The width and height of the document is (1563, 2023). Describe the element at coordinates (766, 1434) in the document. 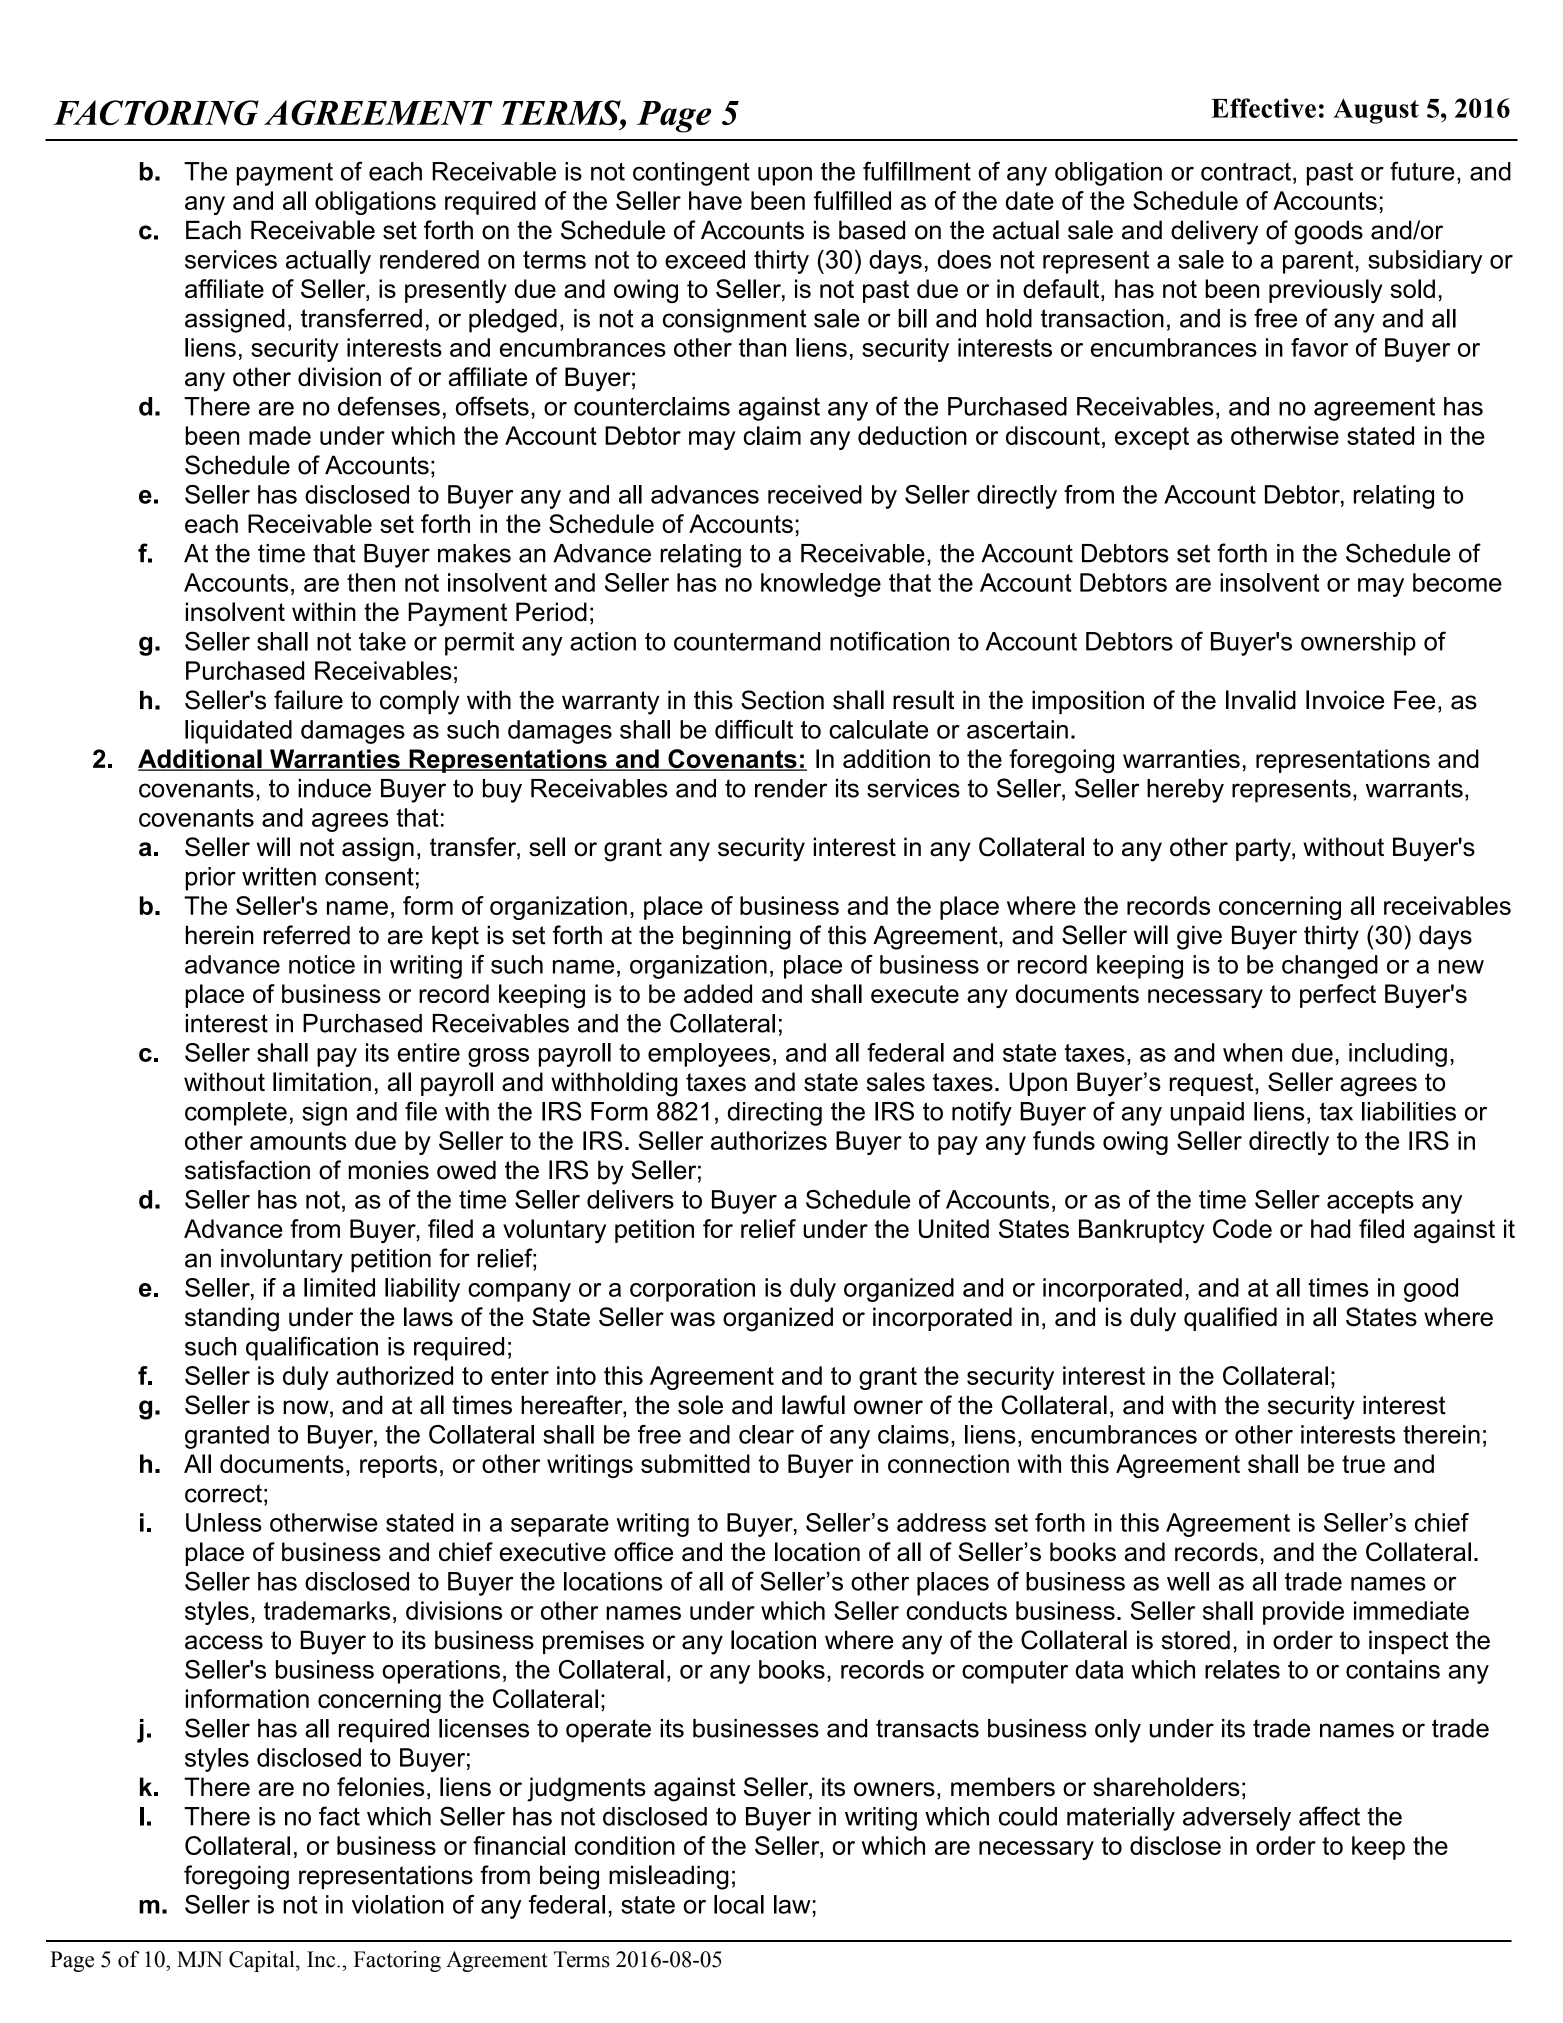

I see `clear` at that location.
